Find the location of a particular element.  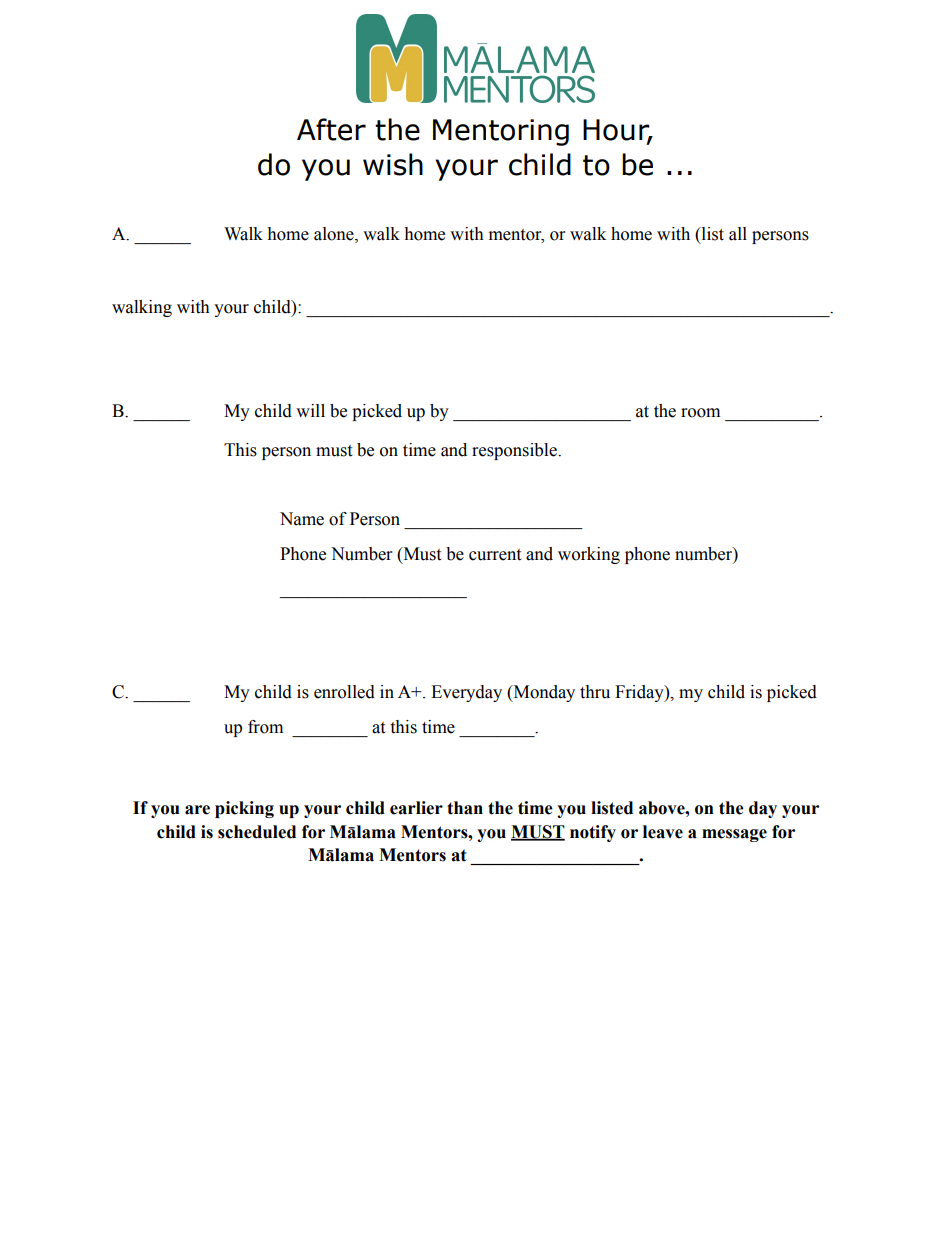

alone is located at coordinates (335, 234).
